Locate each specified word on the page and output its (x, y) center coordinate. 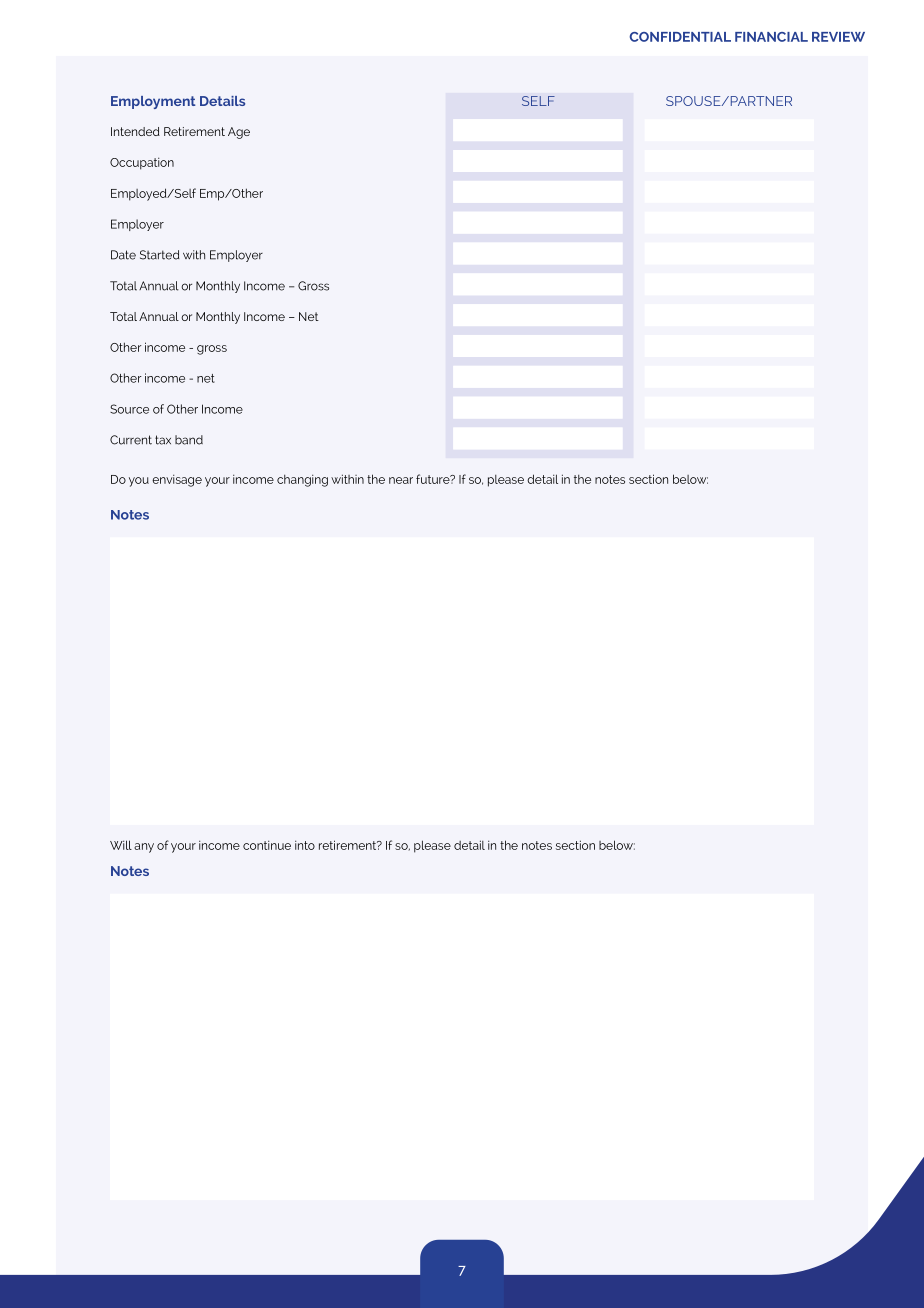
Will (121, 845)
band (189, 440)
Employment (153, 102)
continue (267, 845)
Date (123, 255)
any (144, 848)
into (305, 845)
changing (302, 481)
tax (163, 440)
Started (160, 255)
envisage (177, 481)
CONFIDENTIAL (680, 37)
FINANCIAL (771, 37)
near (401, 480)
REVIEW (838, 37)
